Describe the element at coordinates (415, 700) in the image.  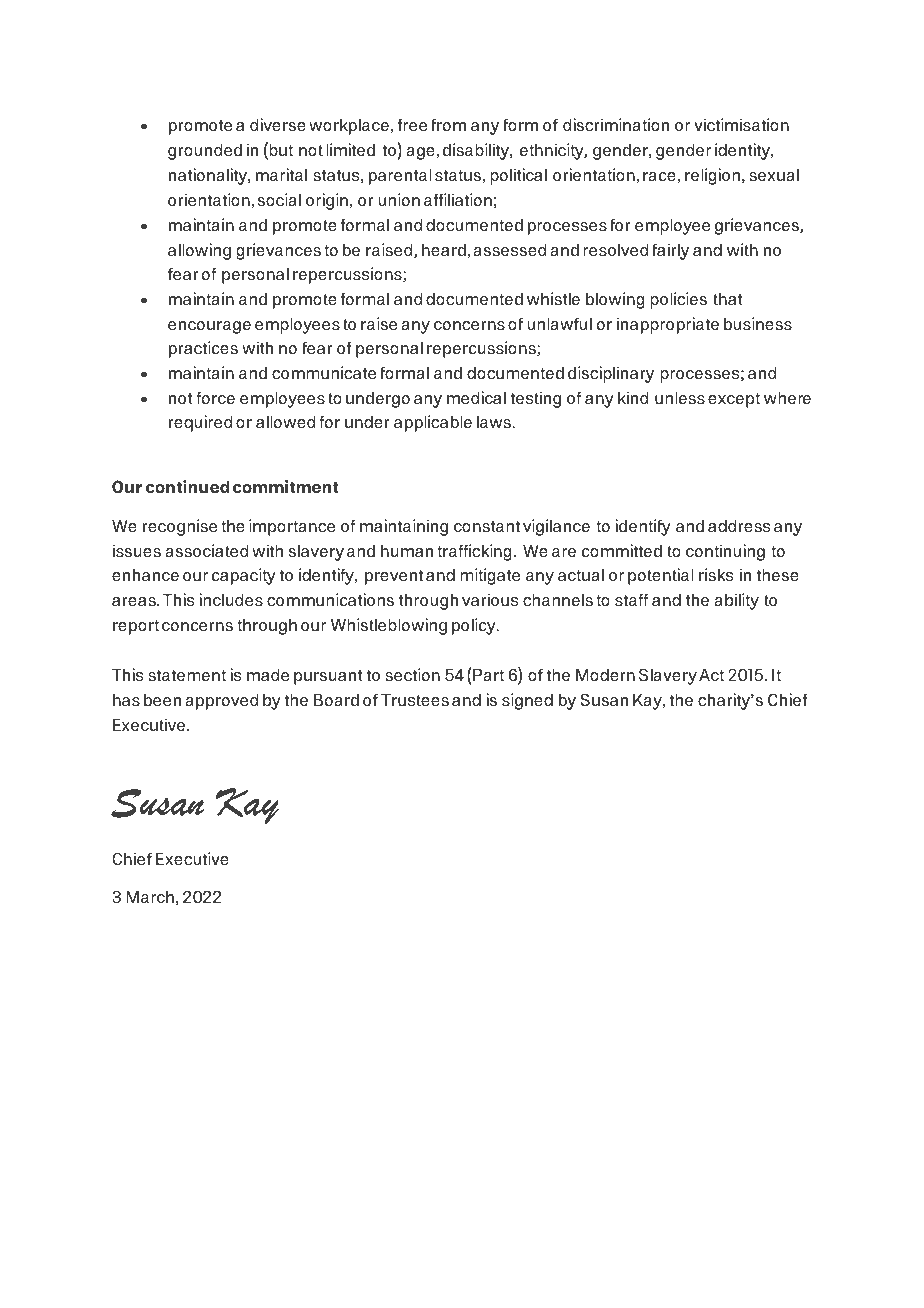
I see `Trustees` at that location.
